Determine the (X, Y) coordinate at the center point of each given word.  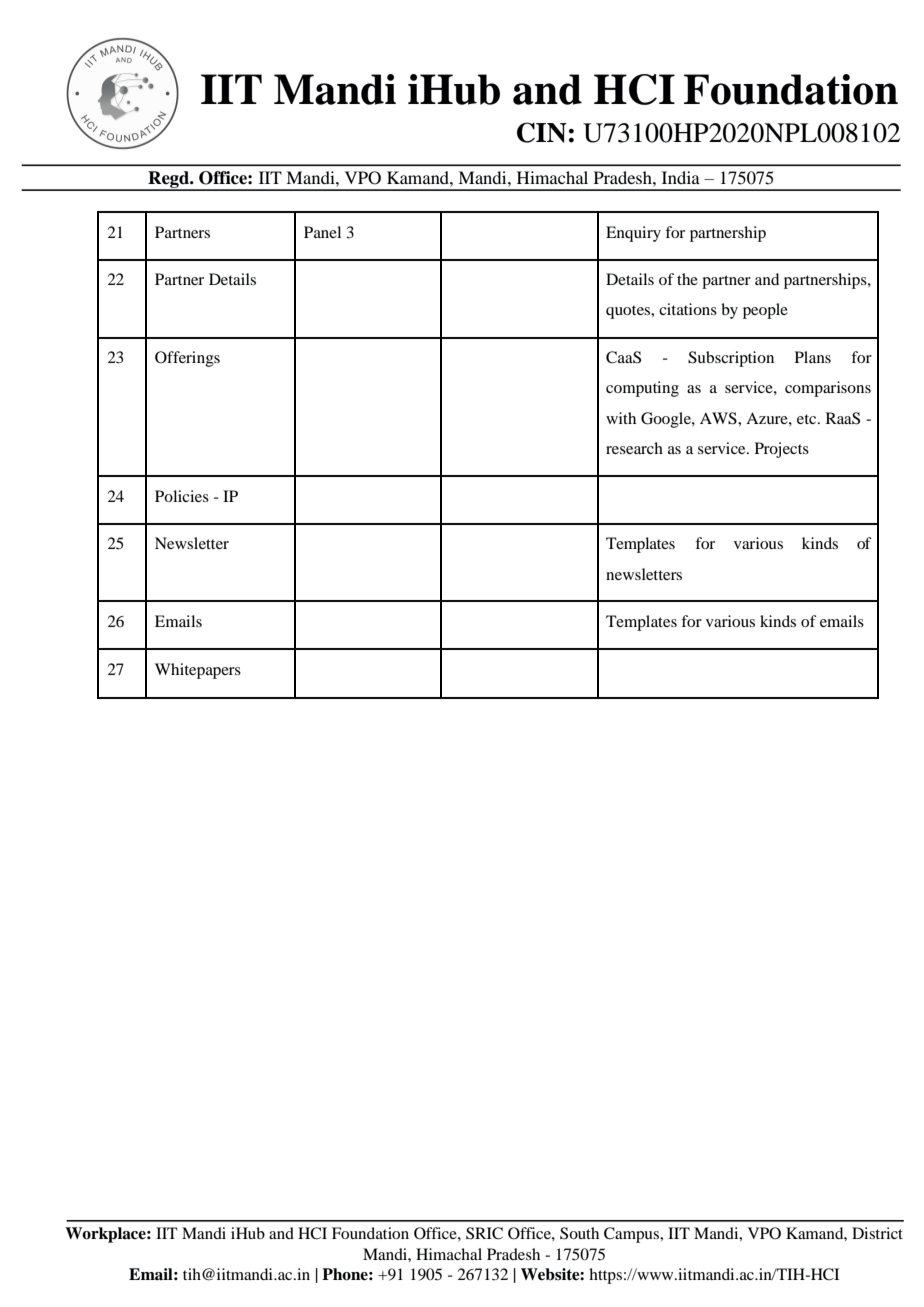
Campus (633, 1235)
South (579, 1233)
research (634, 448)
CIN (542, 132)
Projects (782, 450)
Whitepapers (198, 671)
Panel (322, 232)
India (681, 177)
